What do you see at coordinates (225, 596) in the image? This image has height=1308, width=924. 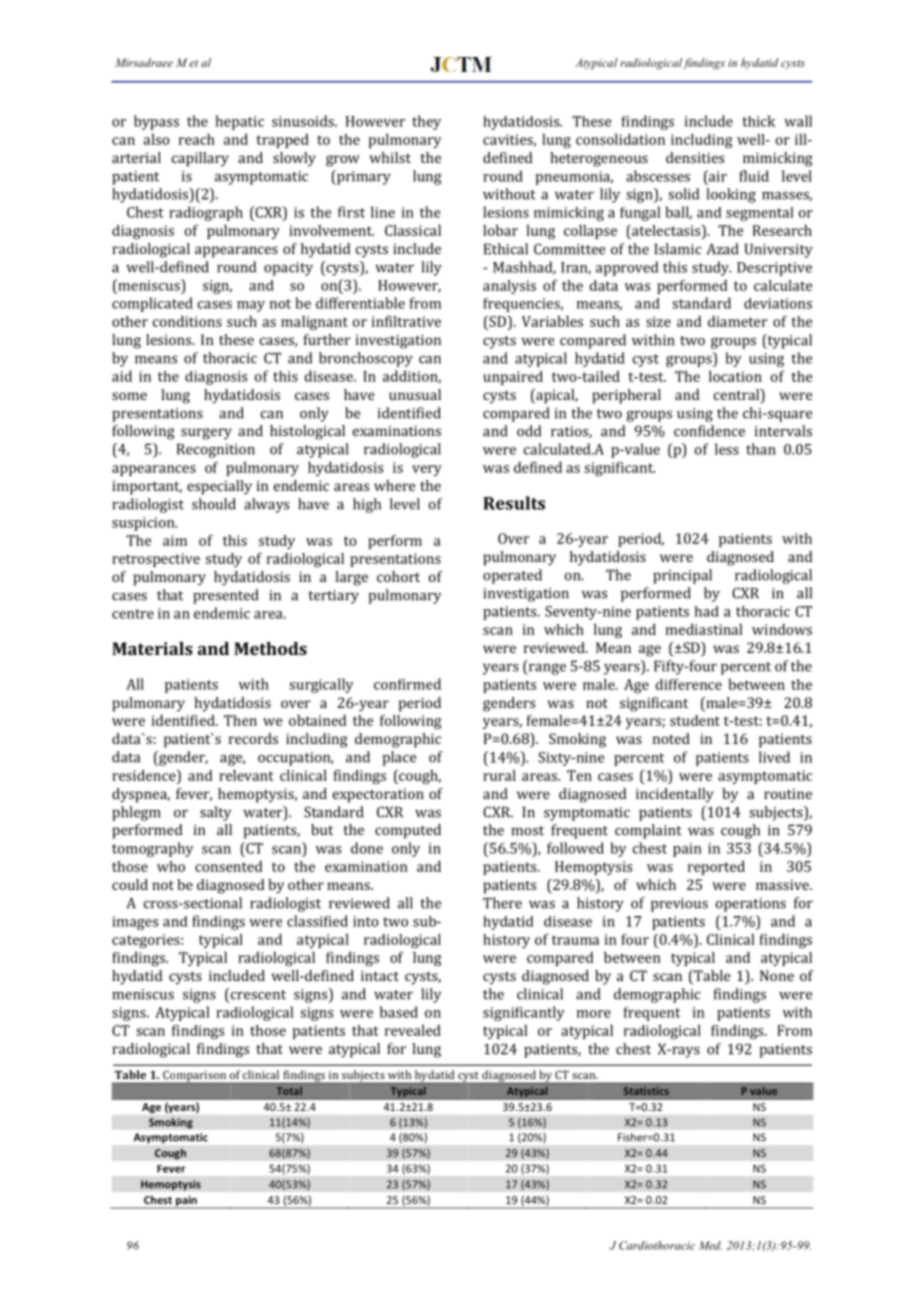 I see `presented` at bounding box center [225, 596].
